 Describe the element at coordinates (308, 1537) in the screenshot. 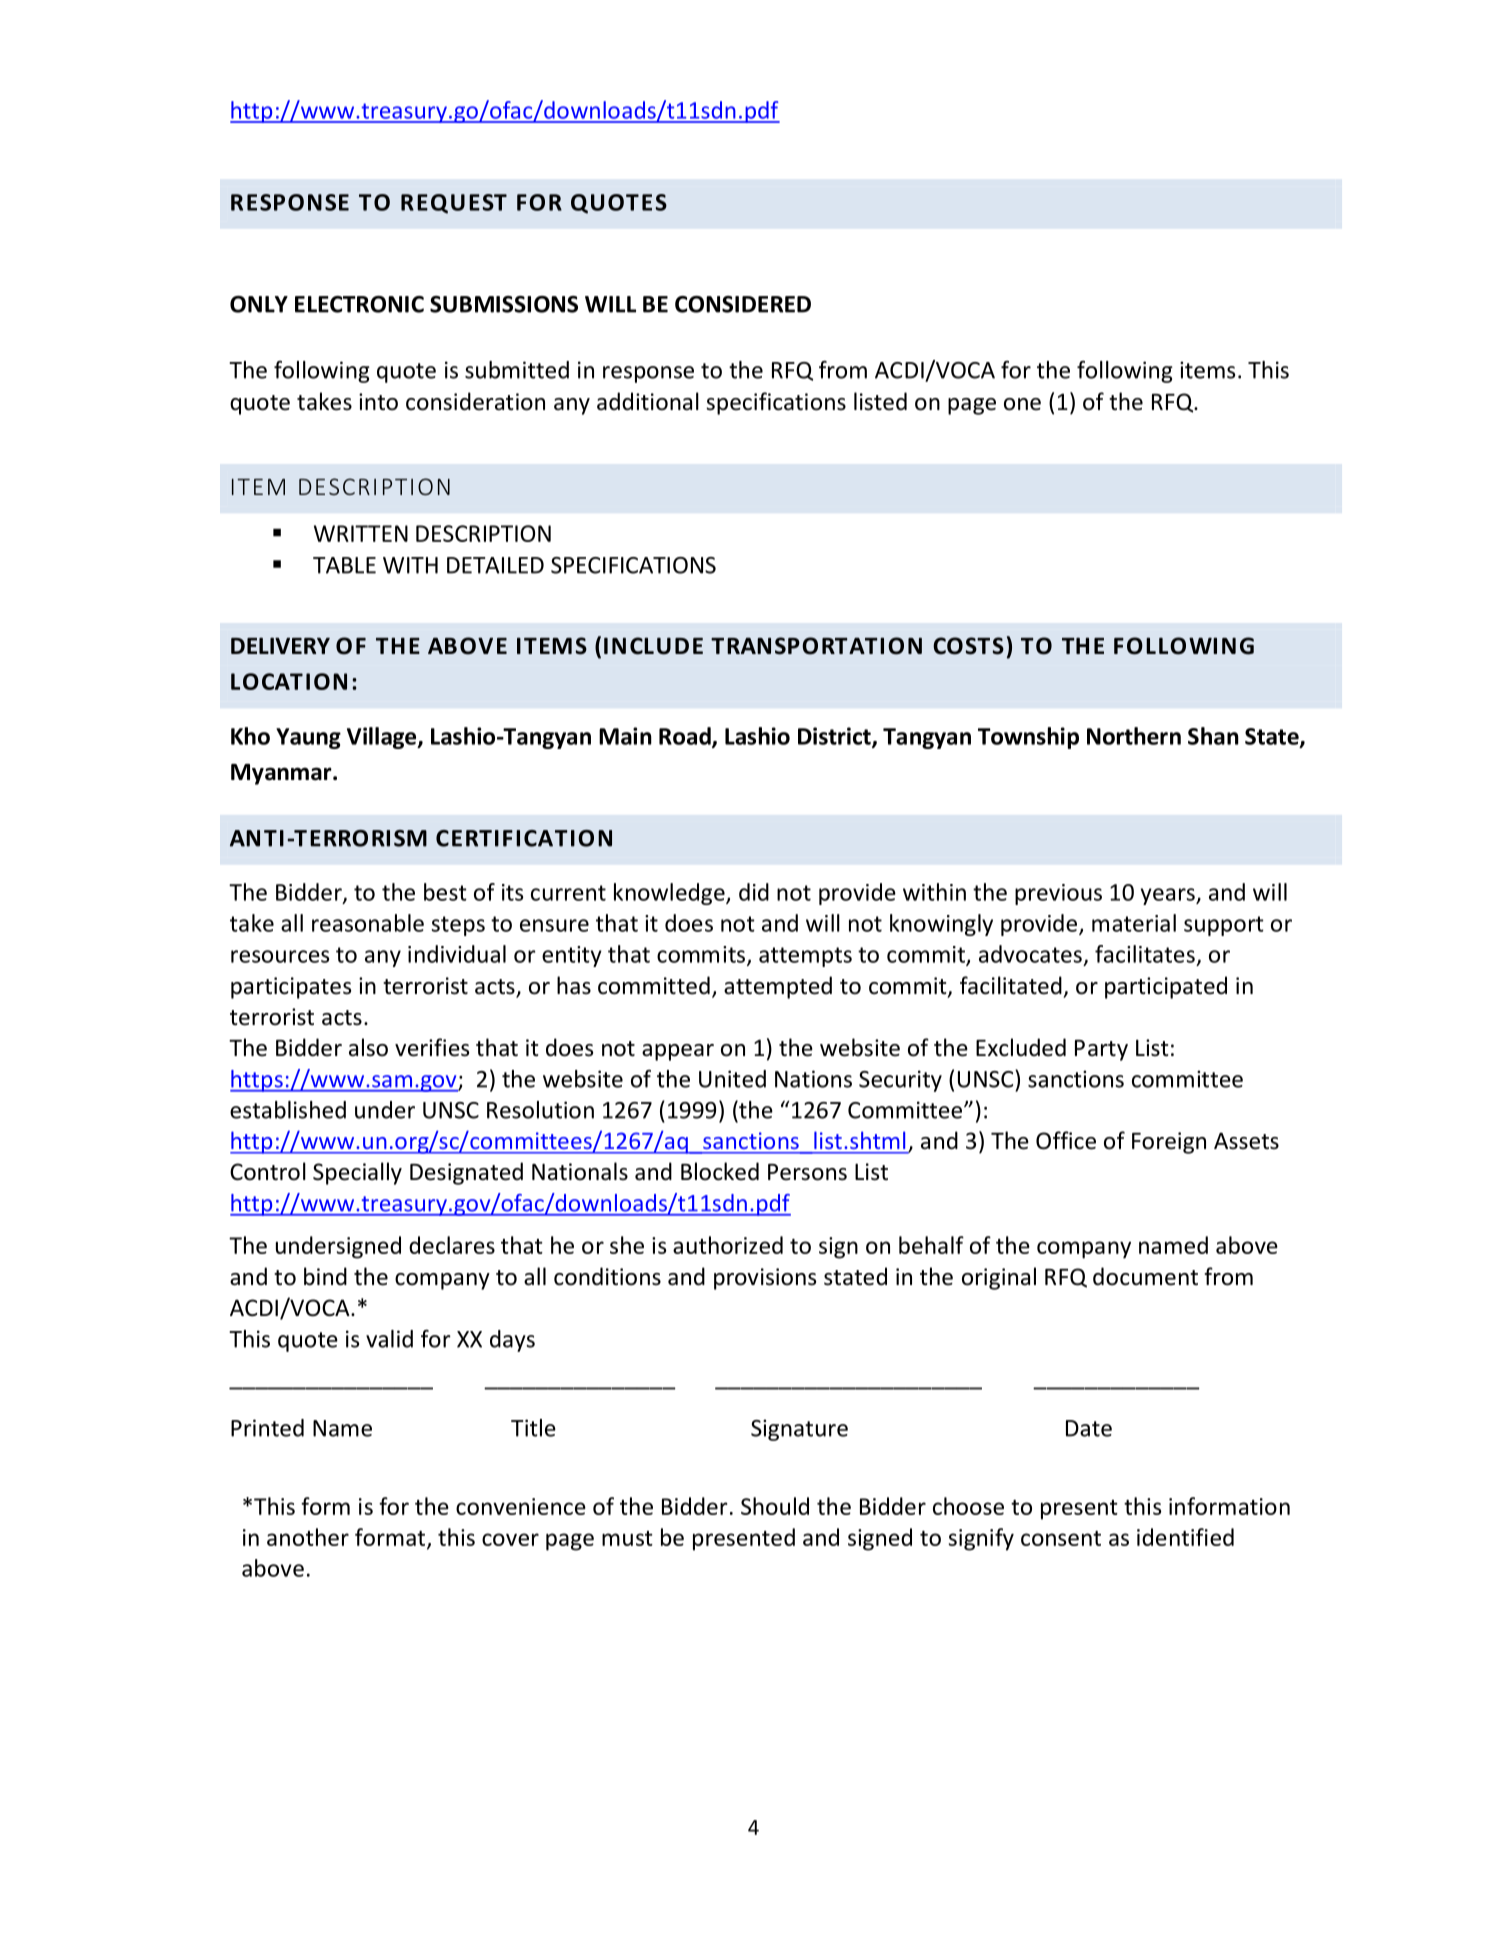

I see `another` at that location.
